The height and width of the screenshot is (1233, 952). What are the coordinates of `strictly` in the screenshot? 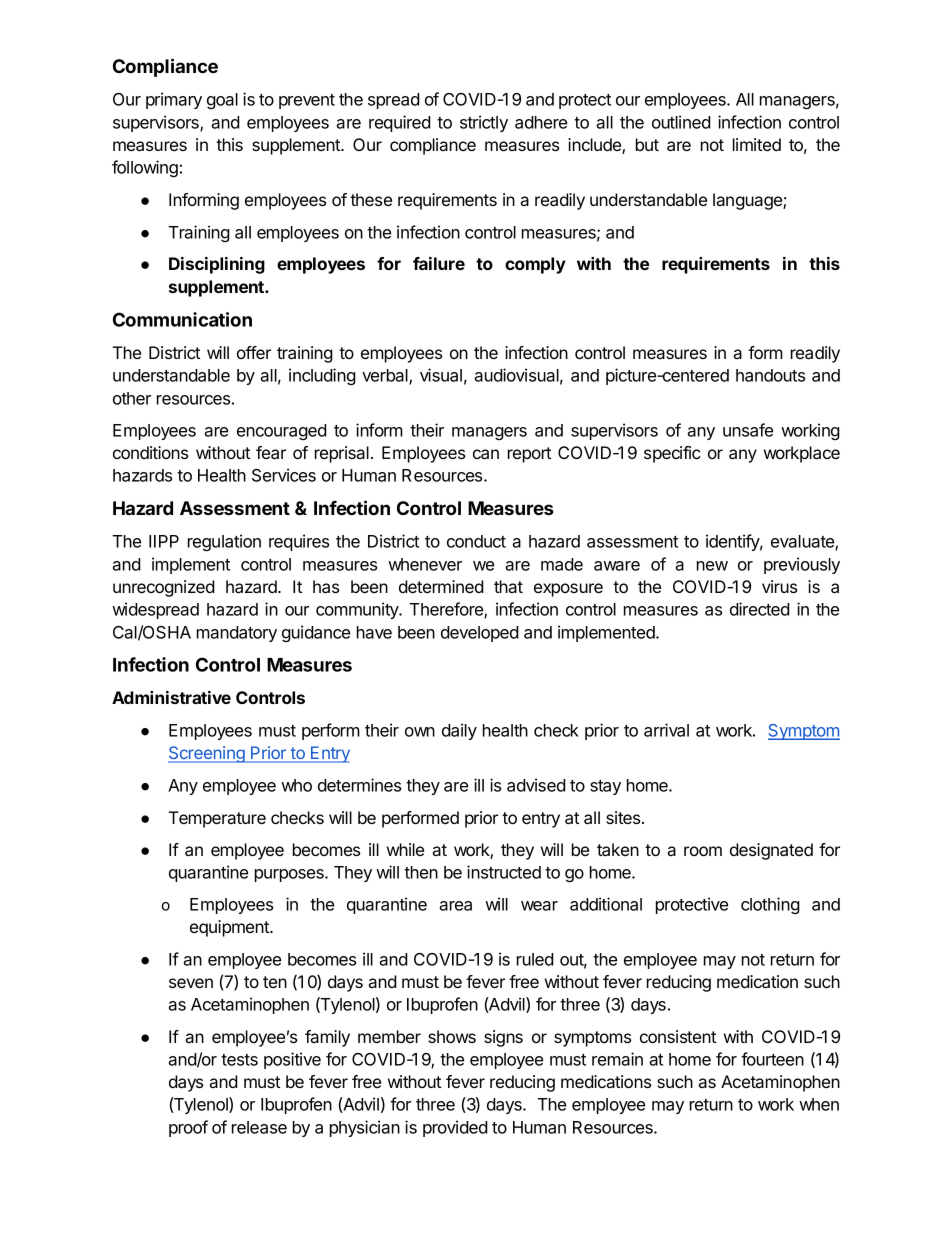 It's located at (484, 123).
